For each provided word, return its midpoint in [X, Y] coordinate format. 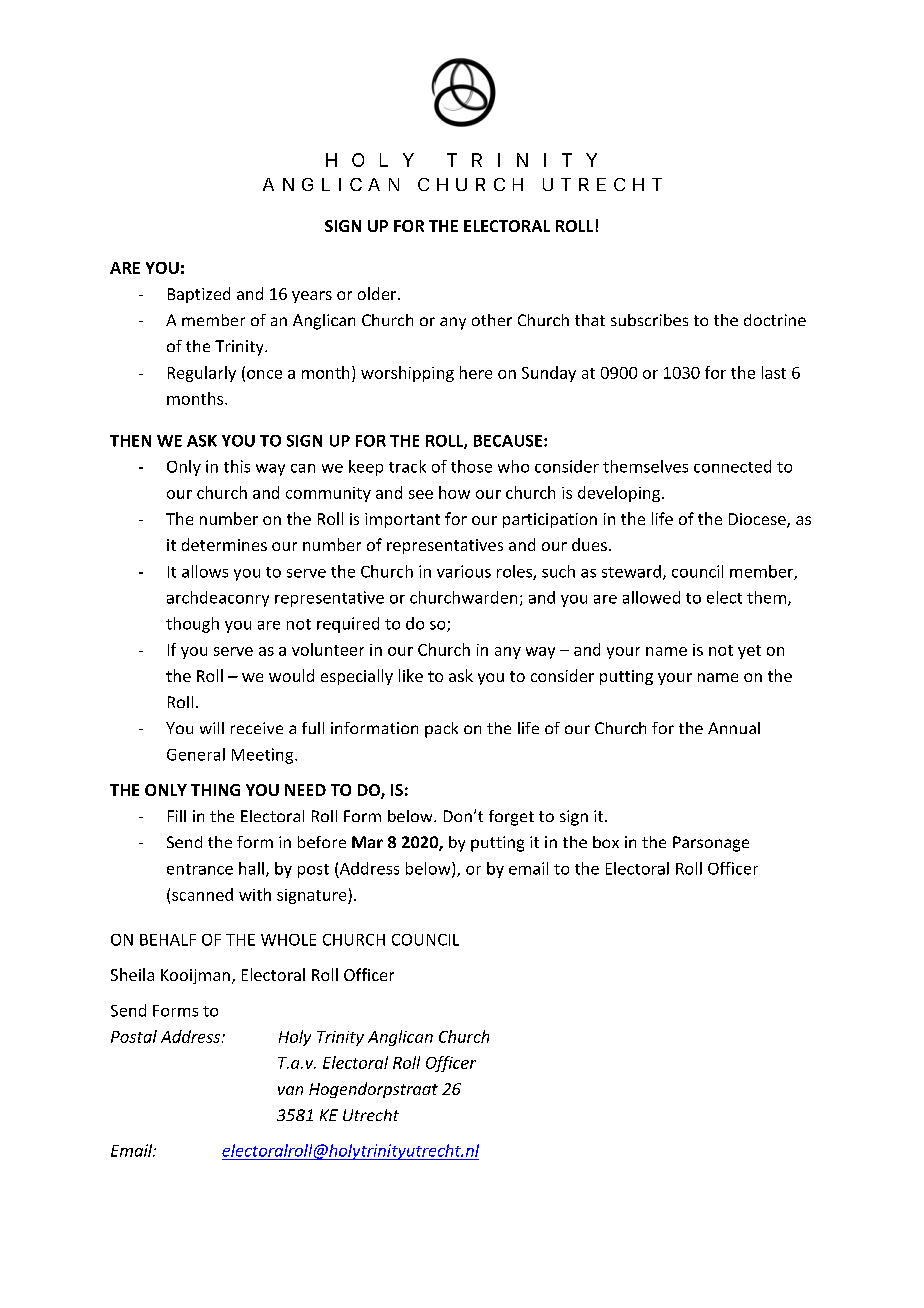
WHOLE [288, 940]
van [290, 1090]
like [411, 675]
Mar [367, 842]
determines [224, 544]
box [606, 842]
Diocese [758, 520]
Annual [734, 728]
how [454, 492]
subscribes [649, 320]
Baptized [199, 295]
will [212, 728]
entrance [200, 869]
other [492, 320]
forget [511, 818]
